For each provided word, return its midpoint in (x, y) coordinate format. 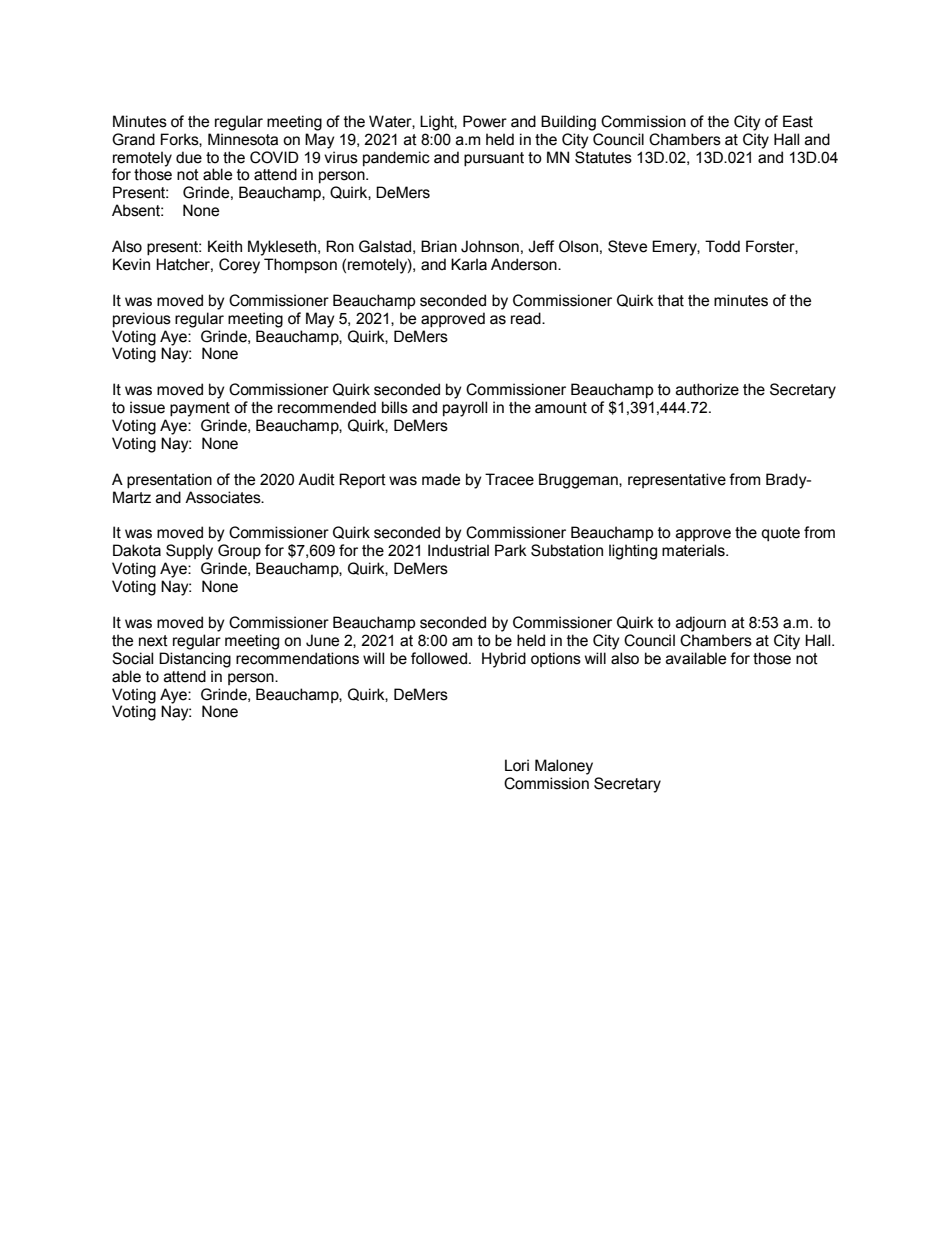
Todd (722, 246)
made (441, 479)
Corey (239, 266)
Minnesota (243, 139)
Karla (469, 264)
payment (200, 409)
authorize (707, 389)
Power (485, 121)
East (798, 121)
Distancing (195, 660)
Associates (224, 497)
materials (694, 550)
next (153, 641)
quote (780, 534)
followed (439, 658)
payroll (465, 409)
